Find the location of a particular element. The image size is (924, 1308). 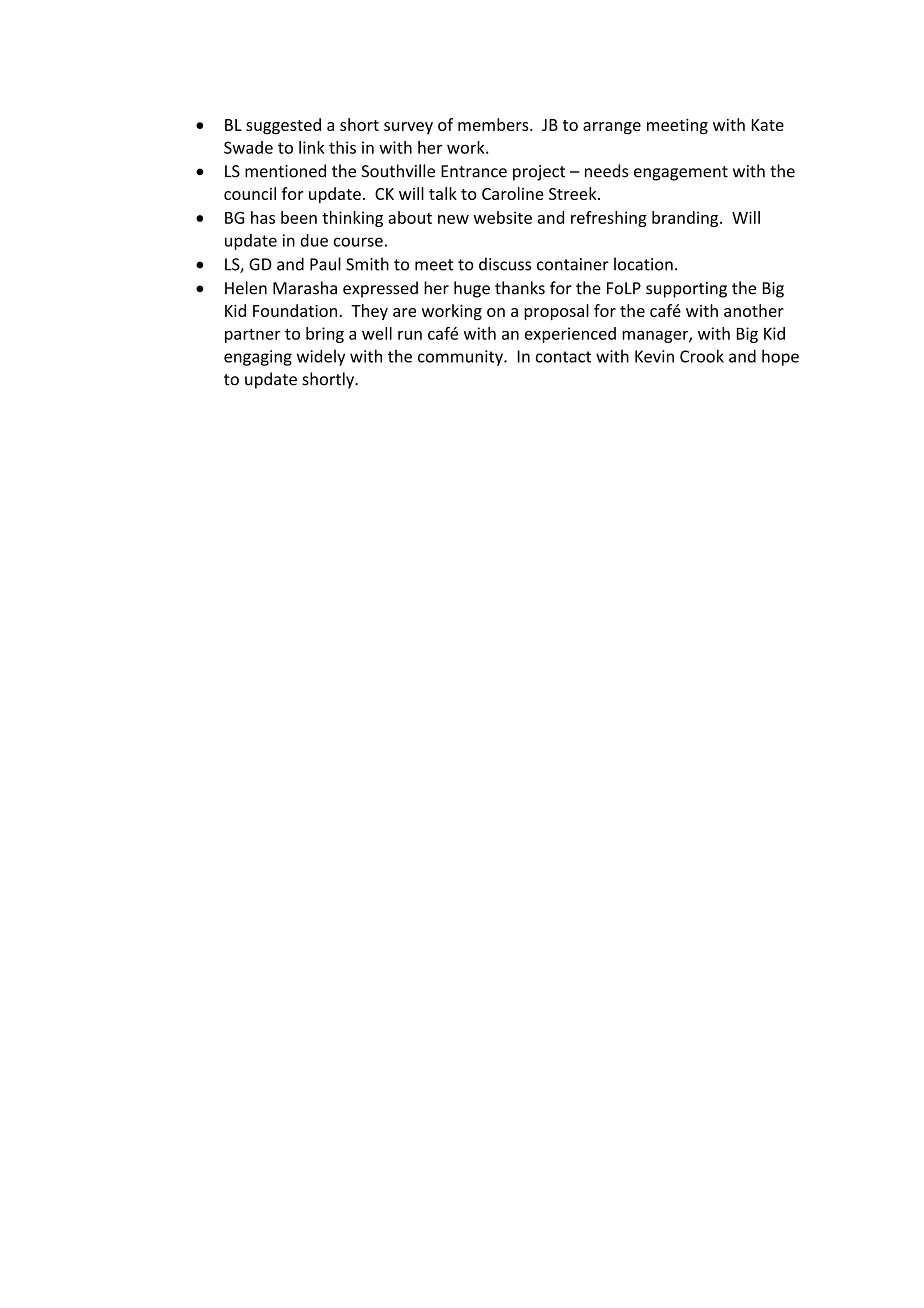

been is located at coordinates (299, 217).
